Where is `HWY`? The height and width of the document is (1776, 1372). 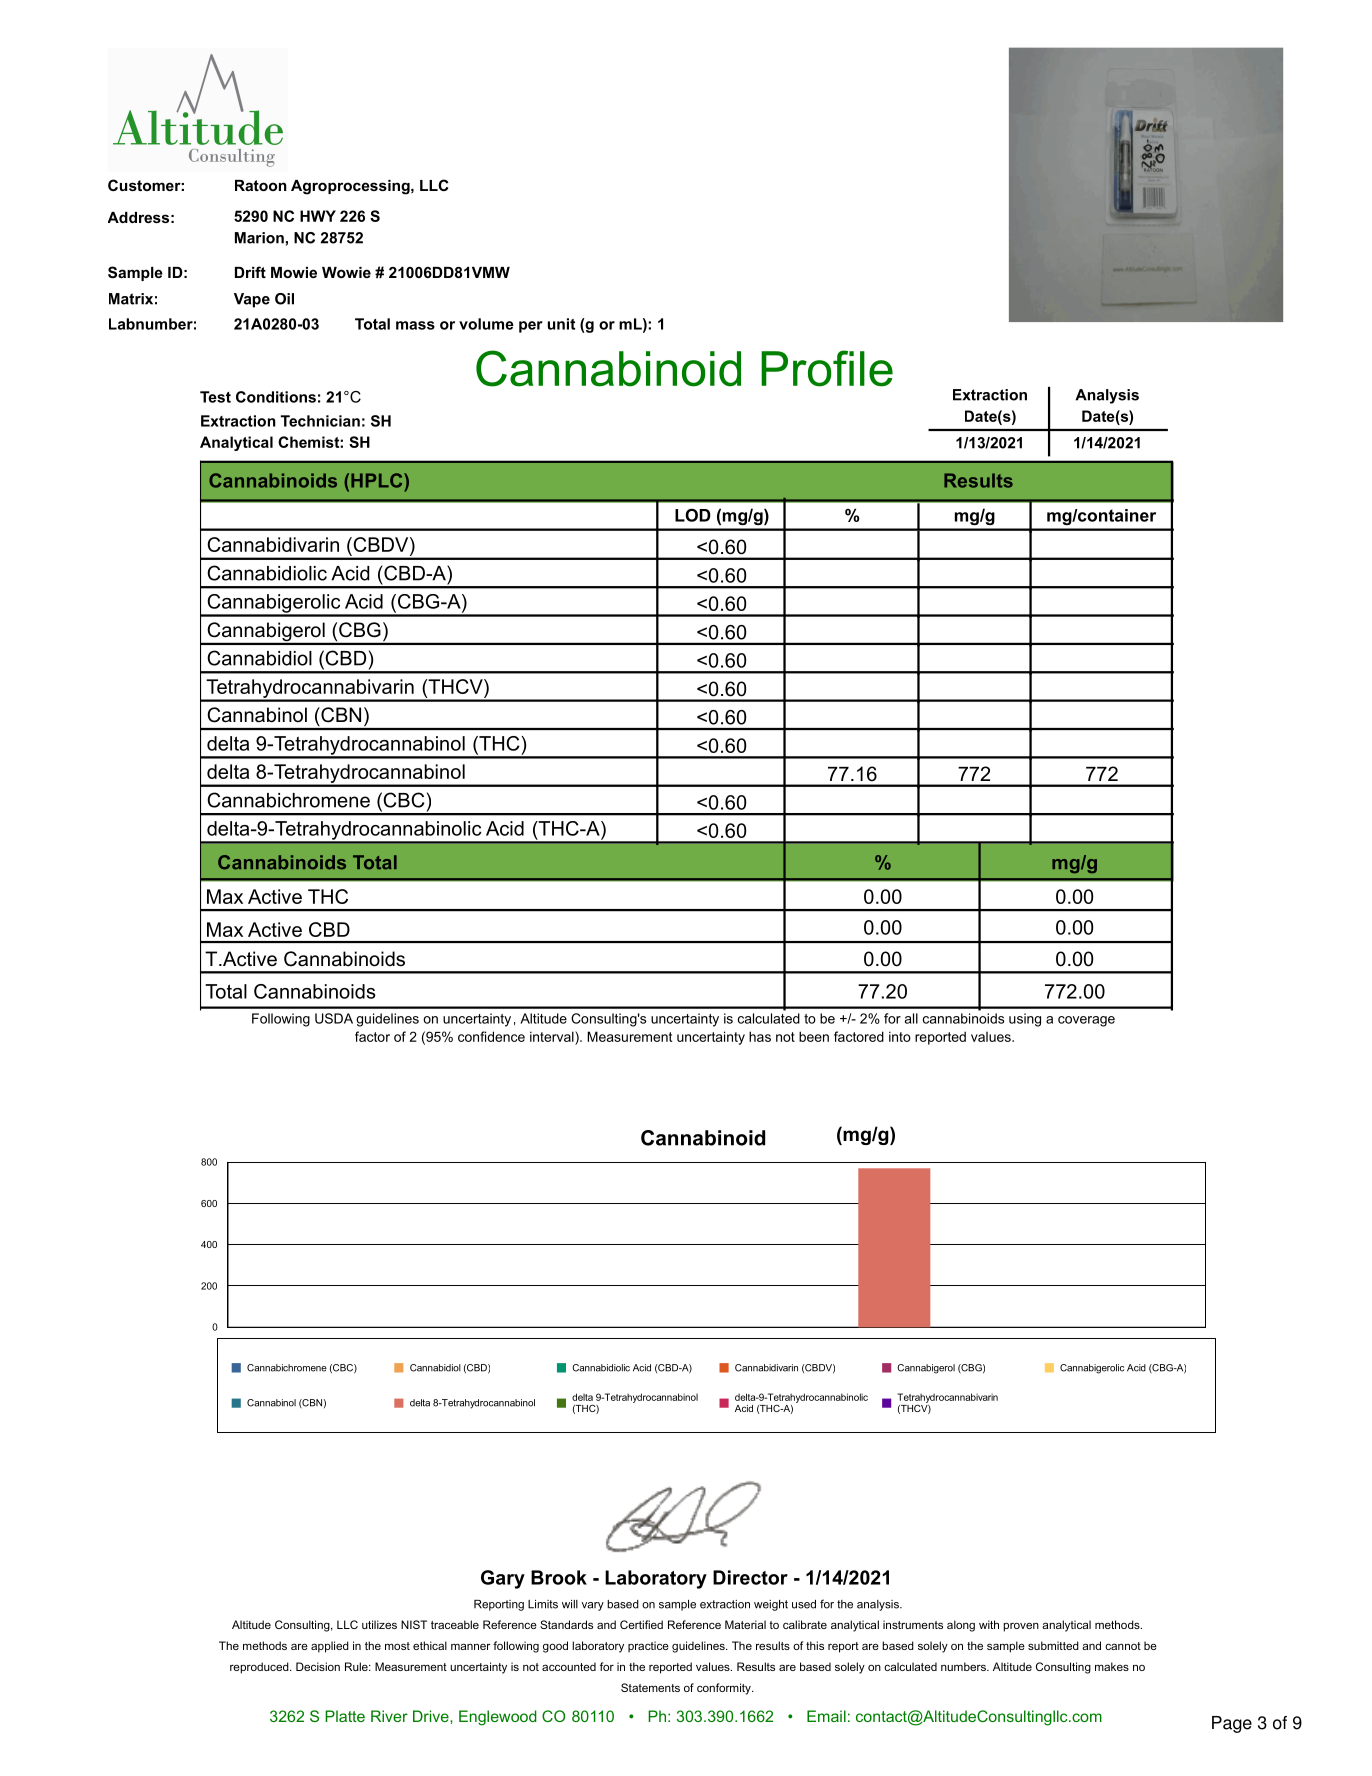 HWY is located at coordinates (318, 216).
